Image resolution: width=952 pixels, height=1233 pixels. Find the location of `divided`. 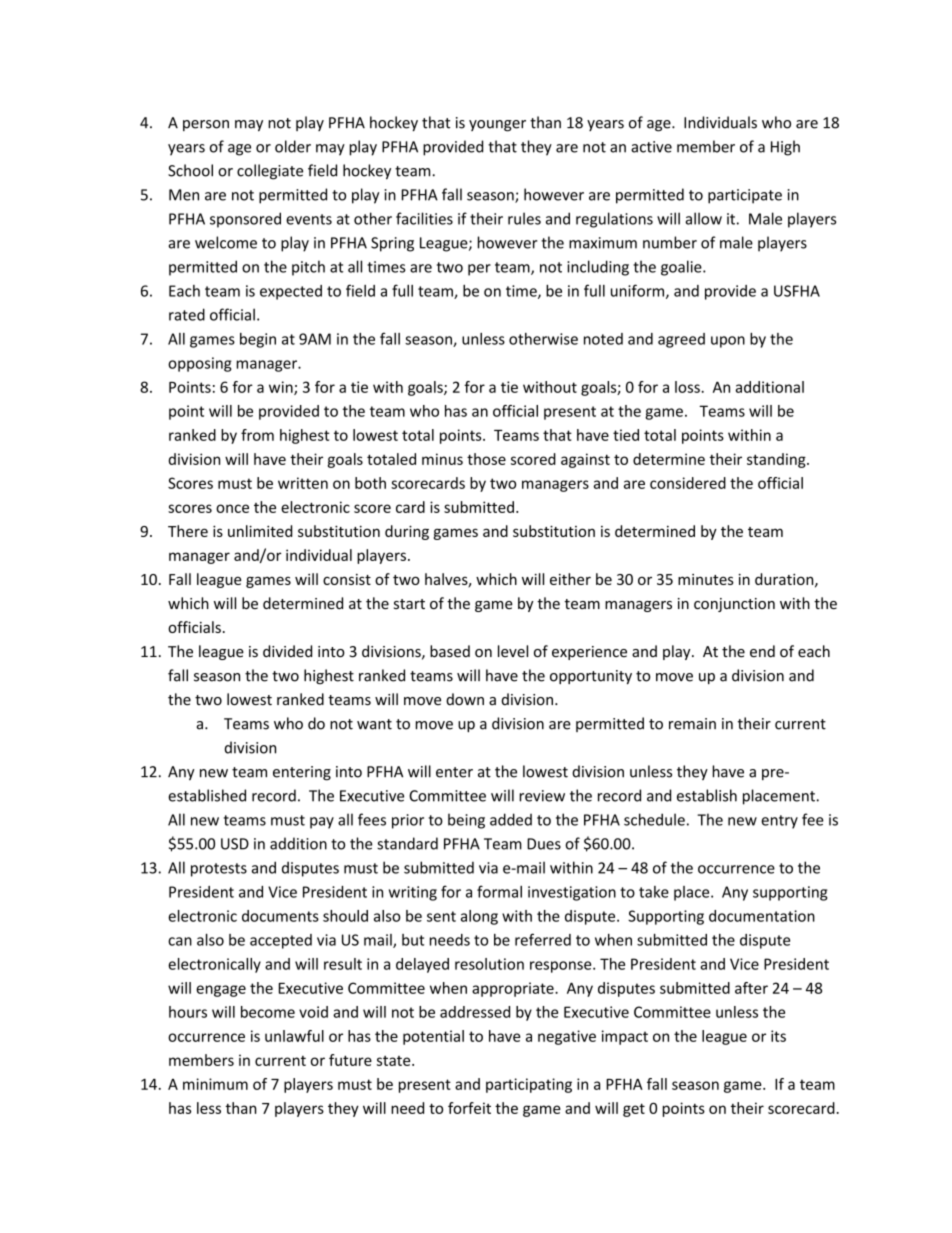

divided is located at coordinates (287, 651).
